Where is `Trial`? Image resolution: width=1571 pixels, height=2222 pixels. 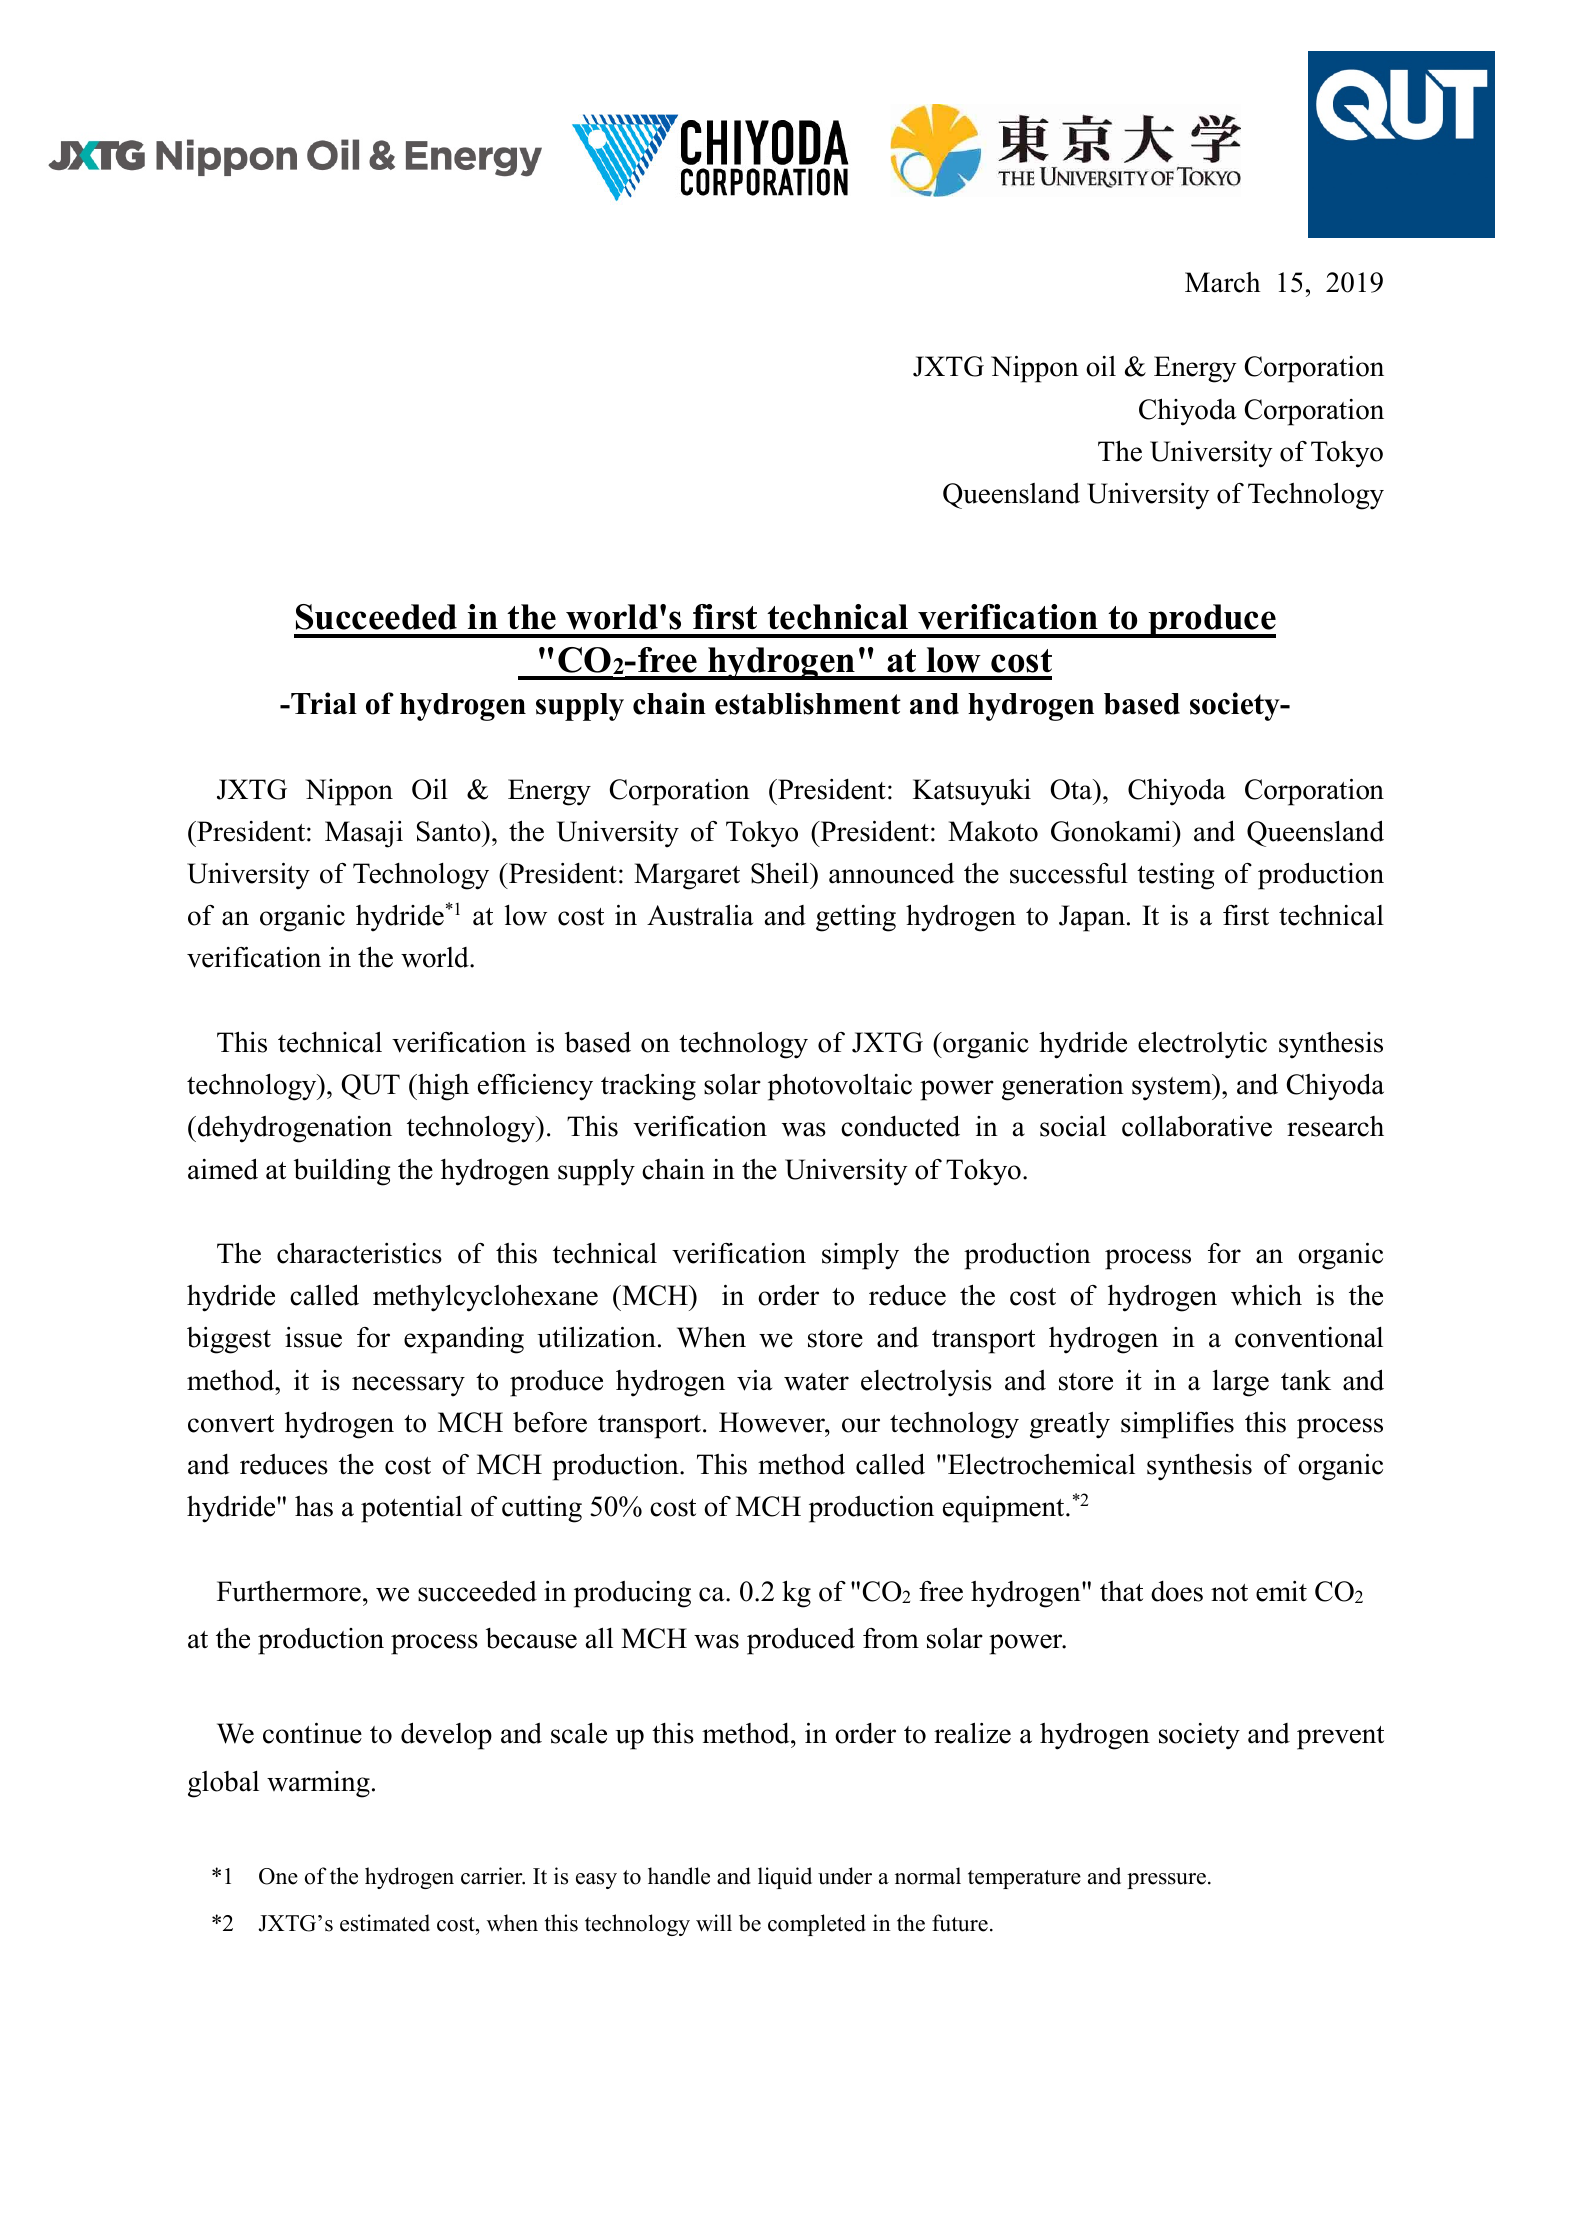
Trial is located at coordinates (323, 703).
